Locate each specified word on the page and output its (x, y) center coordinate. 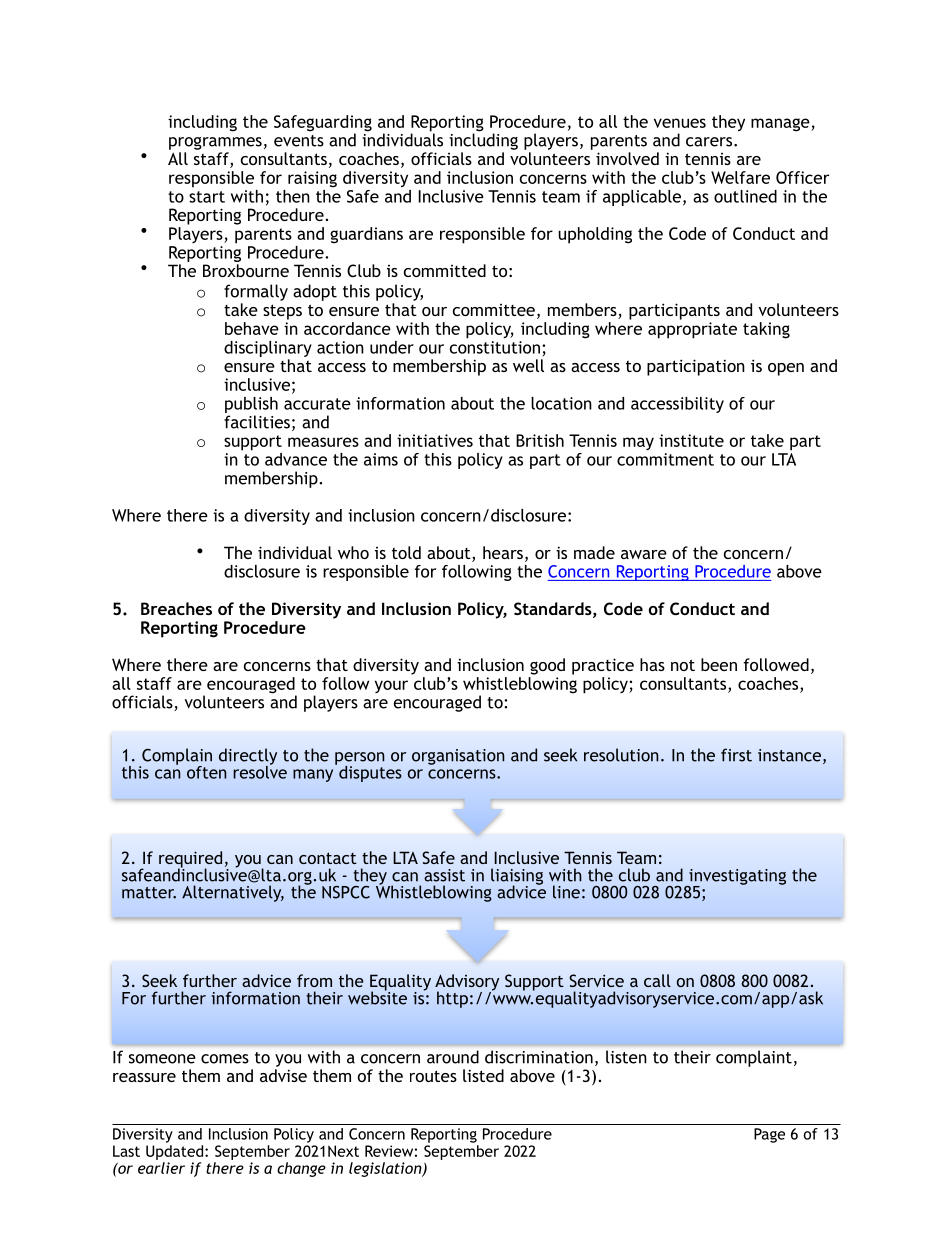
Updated (176, 1152)
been (719, 664)
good (547, 666)
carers (710, 142)
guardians (366, 235)
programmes (215, 143)
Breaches (176, 608)
